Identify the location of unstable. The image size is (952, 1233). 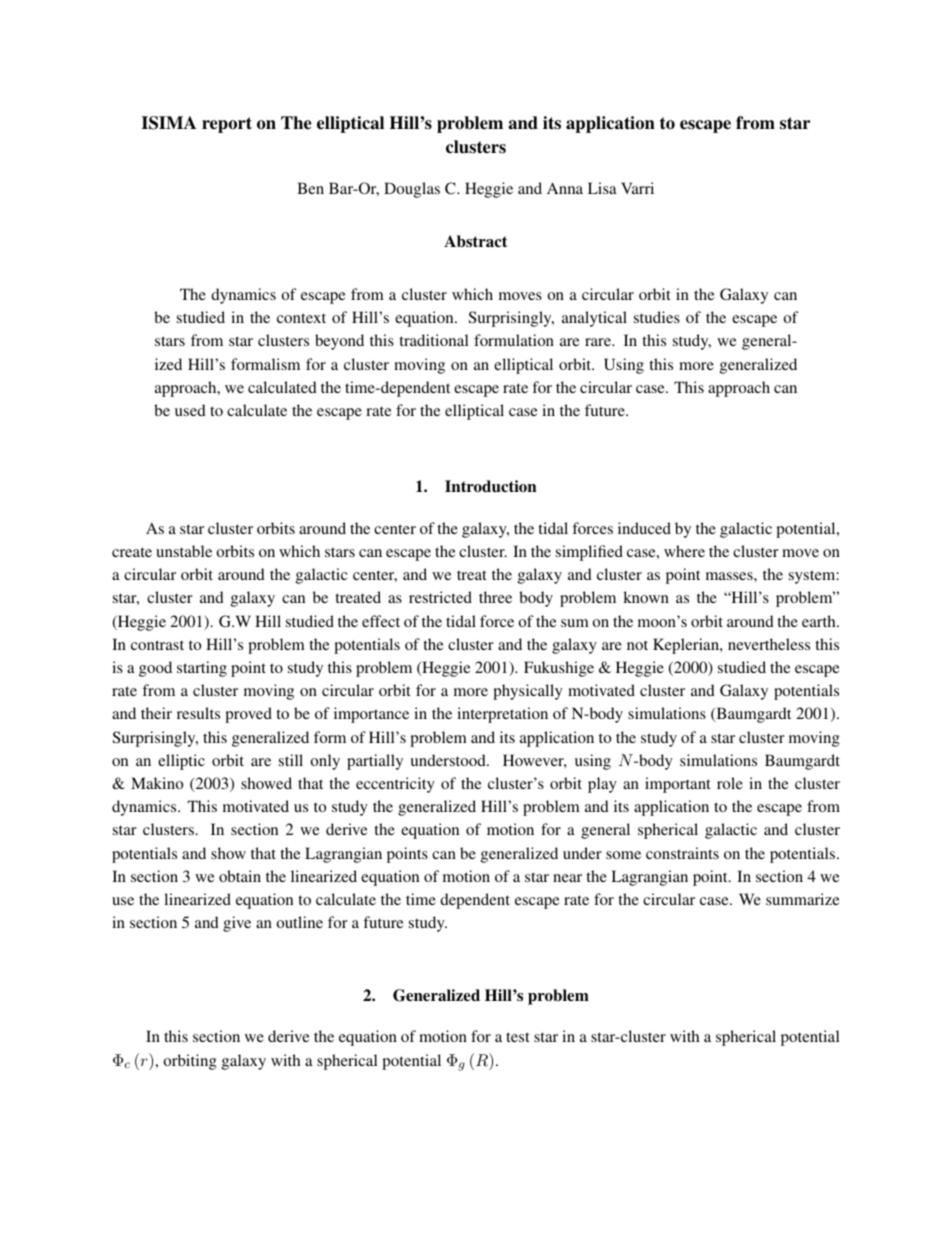
(184, 551).
